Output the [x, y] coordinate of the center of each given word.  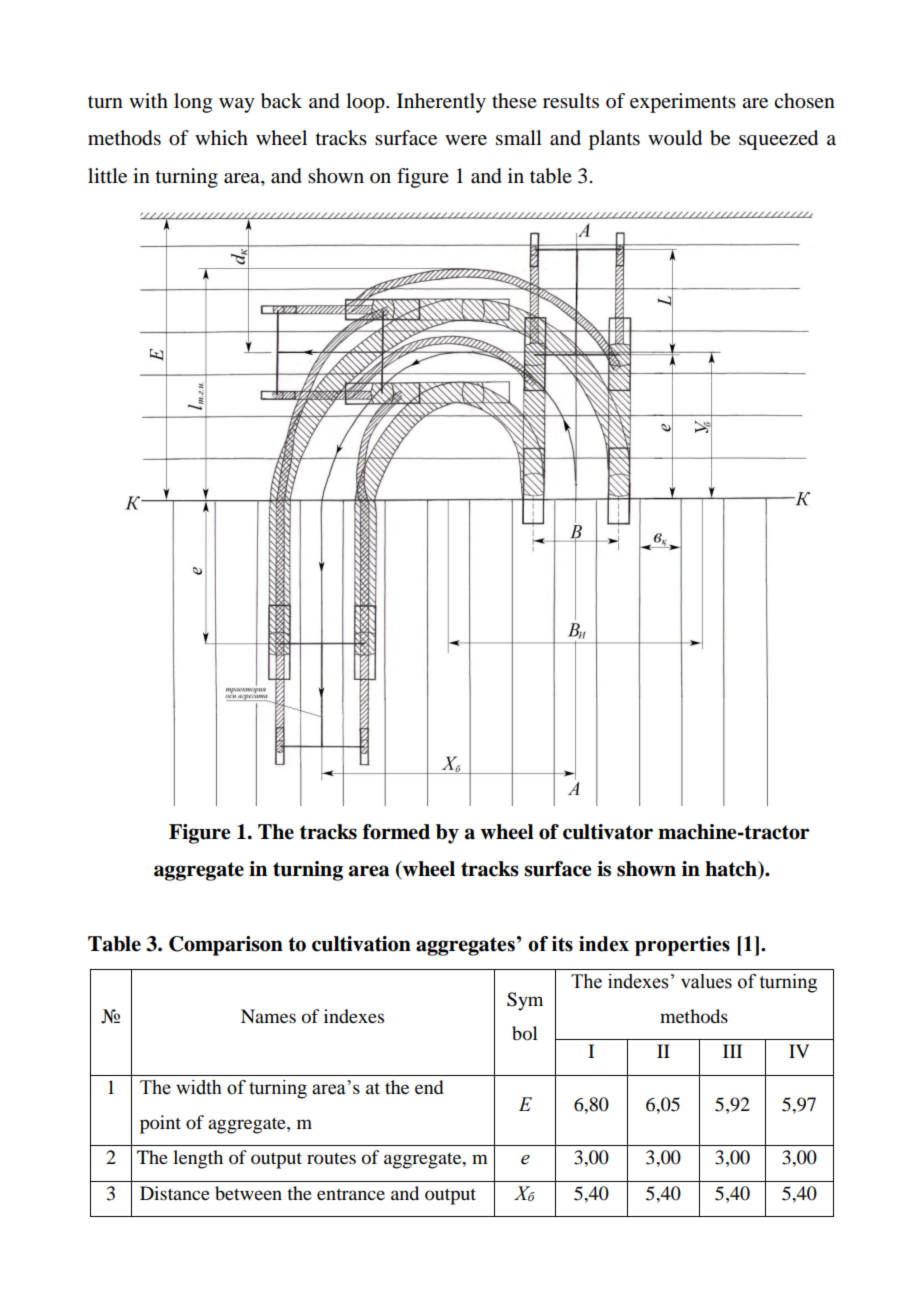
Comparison [226, 946]
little [107, 176]
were [466, 140]
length [198, 1159]
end [429, 1087]
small [519, 138]
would [675, 138]
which [221, 137]
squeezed [778, 140]
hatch [732, 870]
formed [396, 832]
